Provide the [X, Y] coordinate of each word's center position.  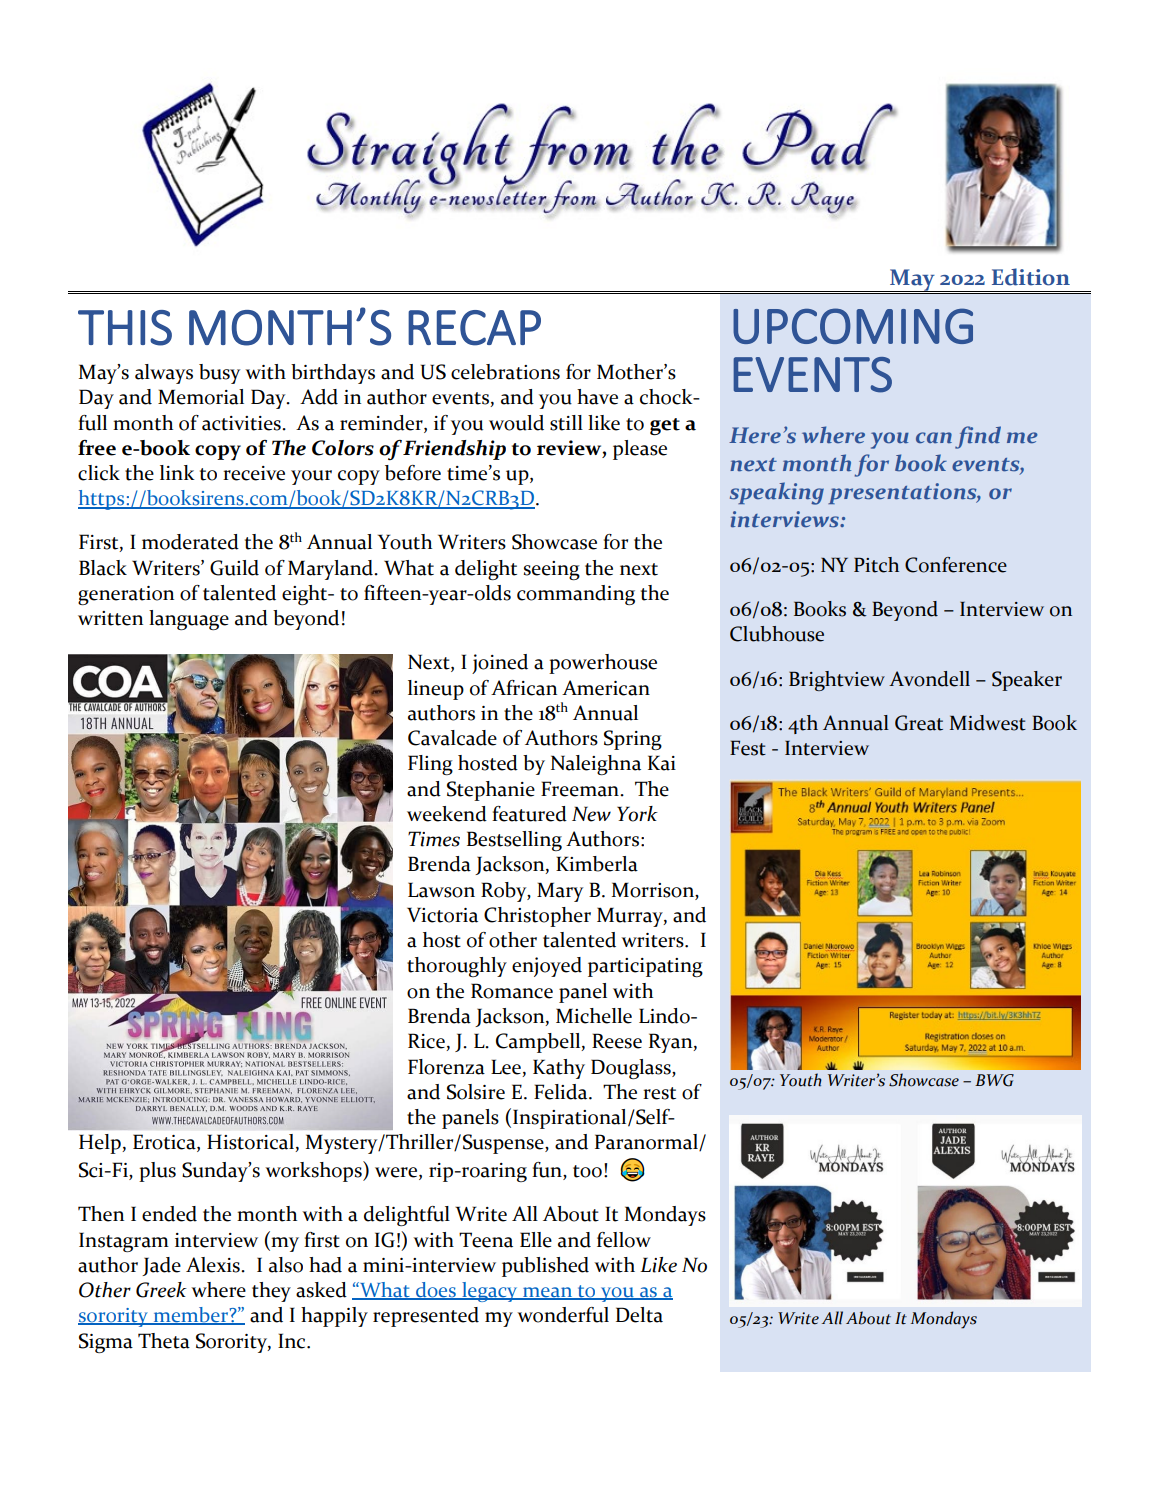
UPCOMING [853, 326]
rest [659, 1093]
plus [157, 1172]
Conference [956, 565]
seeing [551, 570]
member [190, 1316]
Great [919, 723]
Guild [234, 568]
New [591, 814]
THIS [125, 328]
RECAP [474, 328]
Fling [430, 765]
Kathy [559, 1069]
